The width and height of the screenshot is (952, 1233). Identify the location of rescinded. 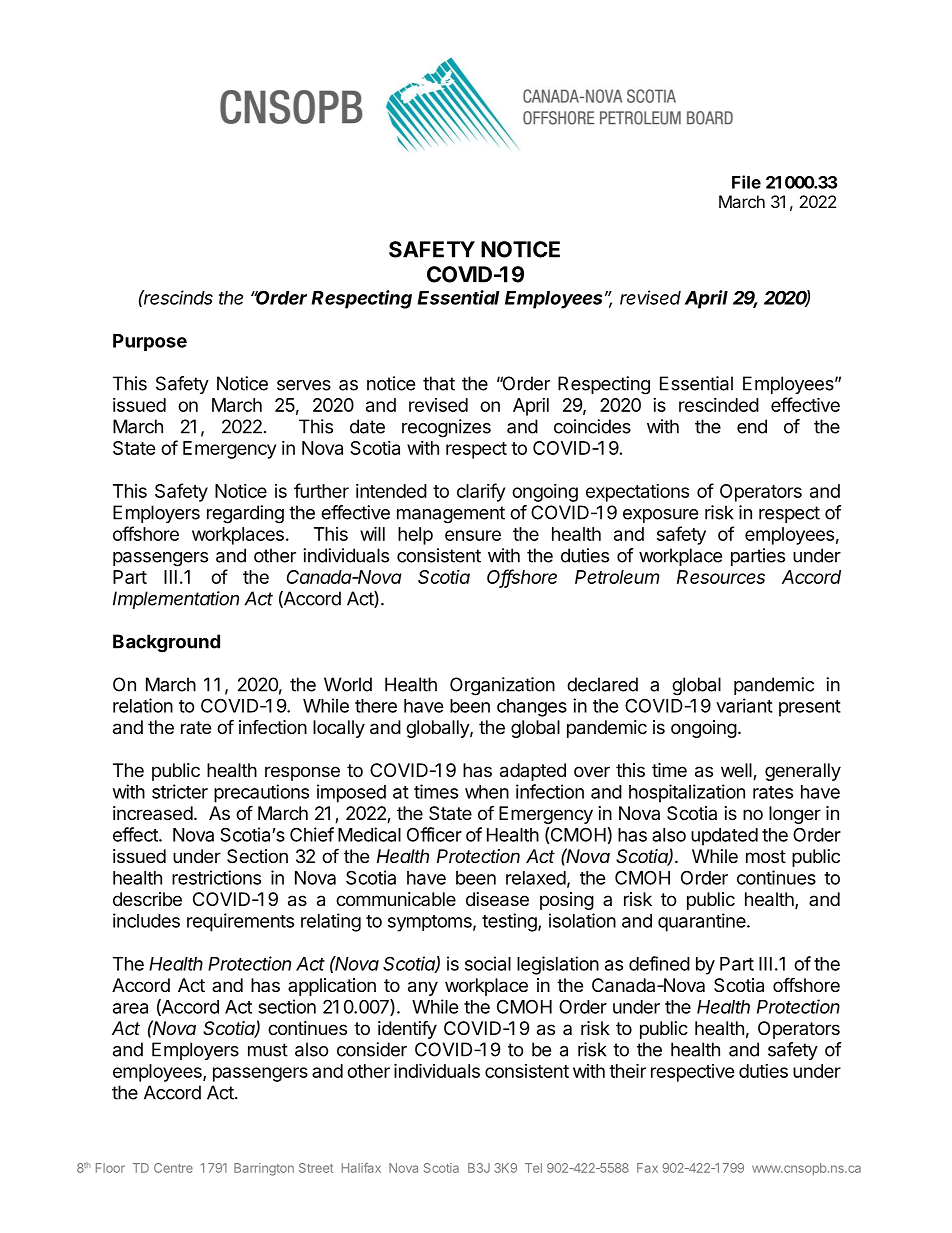
(719, 405).
